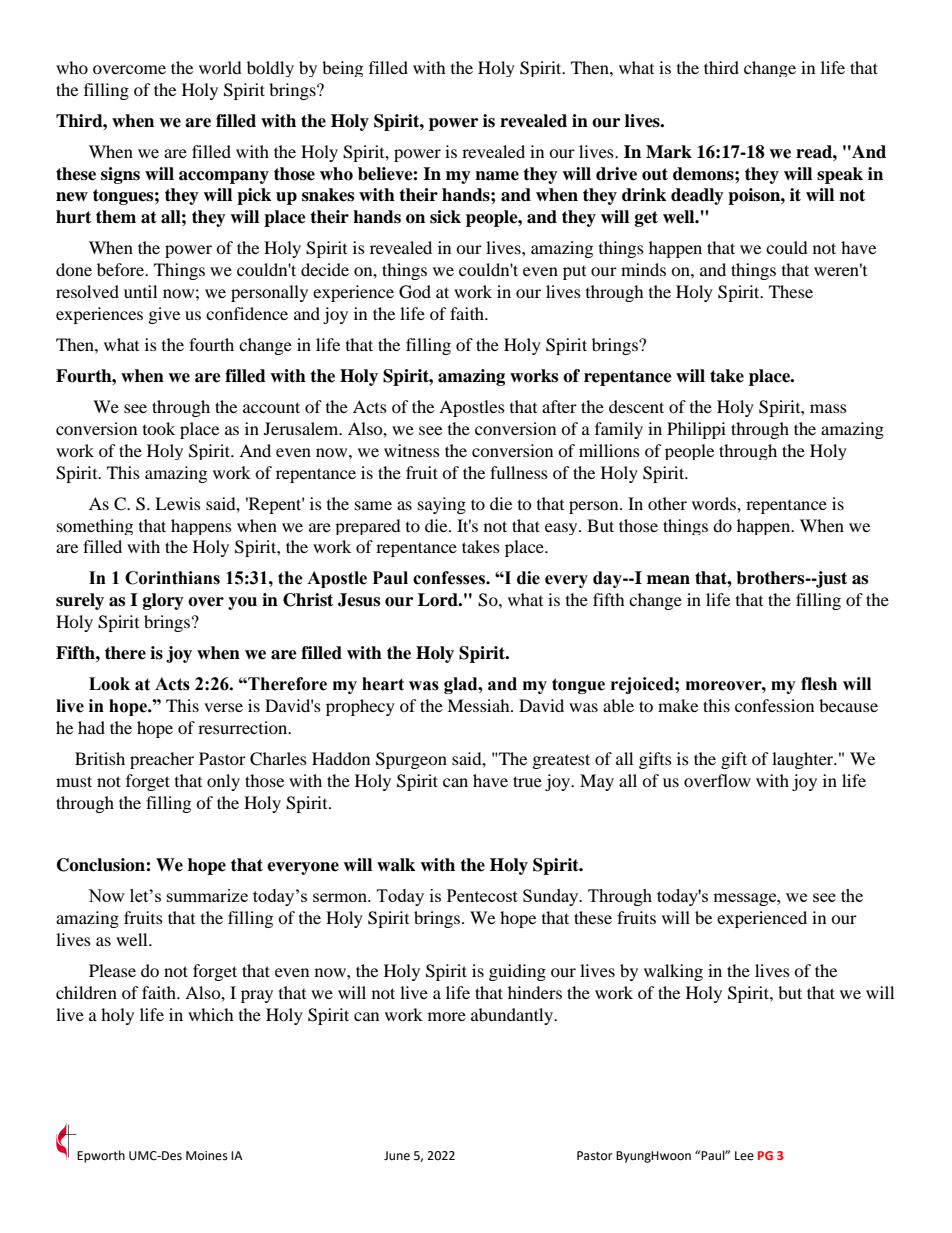 Image resolution: width=952 pixels, height=1233 pixels. What do you see at coordinates (220, 67) in the screenshot?
I see `world` at bounding box center [220, 67].
